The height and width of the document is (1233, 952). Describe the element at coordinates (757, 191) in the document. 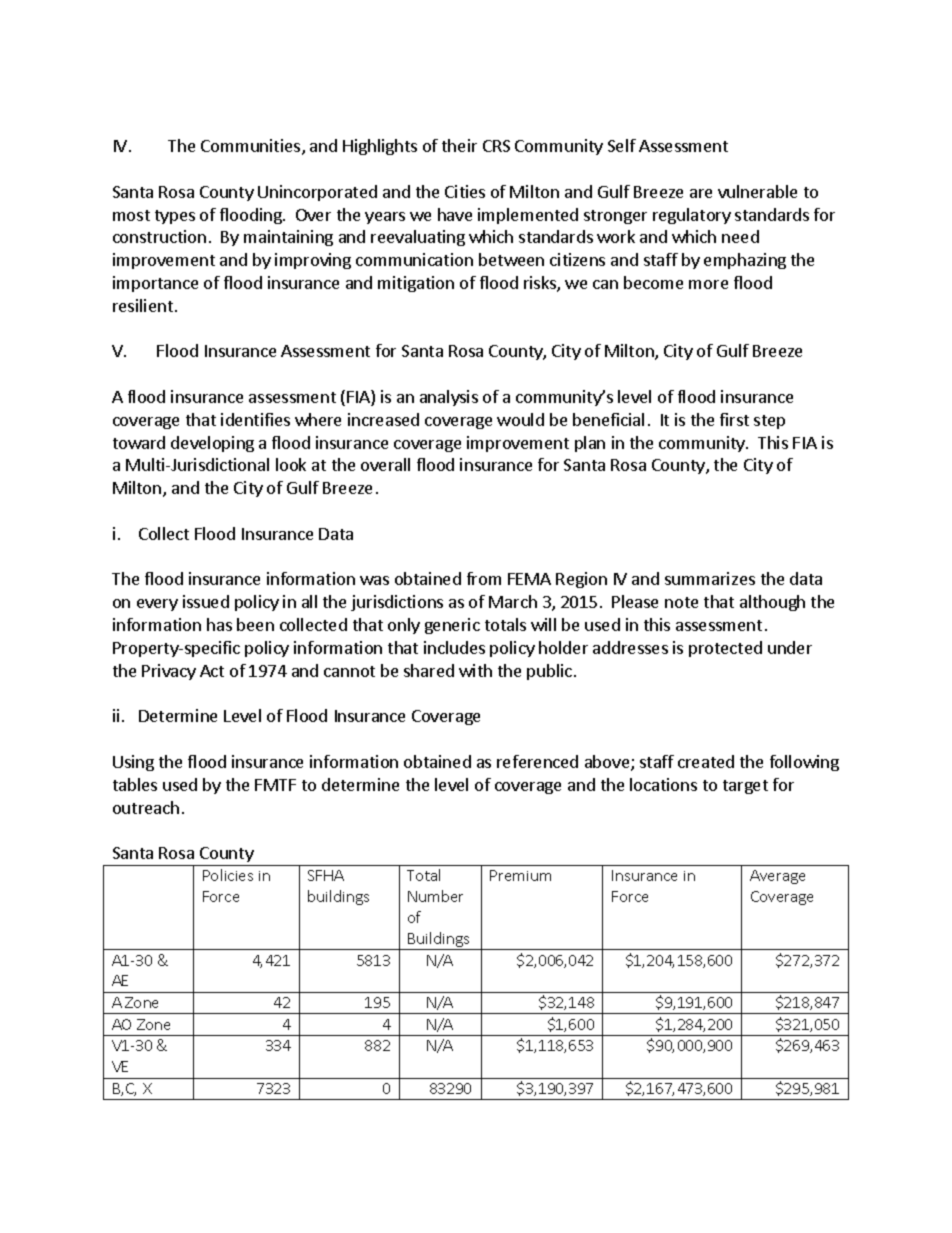

I see `vulnerable` at that location.
